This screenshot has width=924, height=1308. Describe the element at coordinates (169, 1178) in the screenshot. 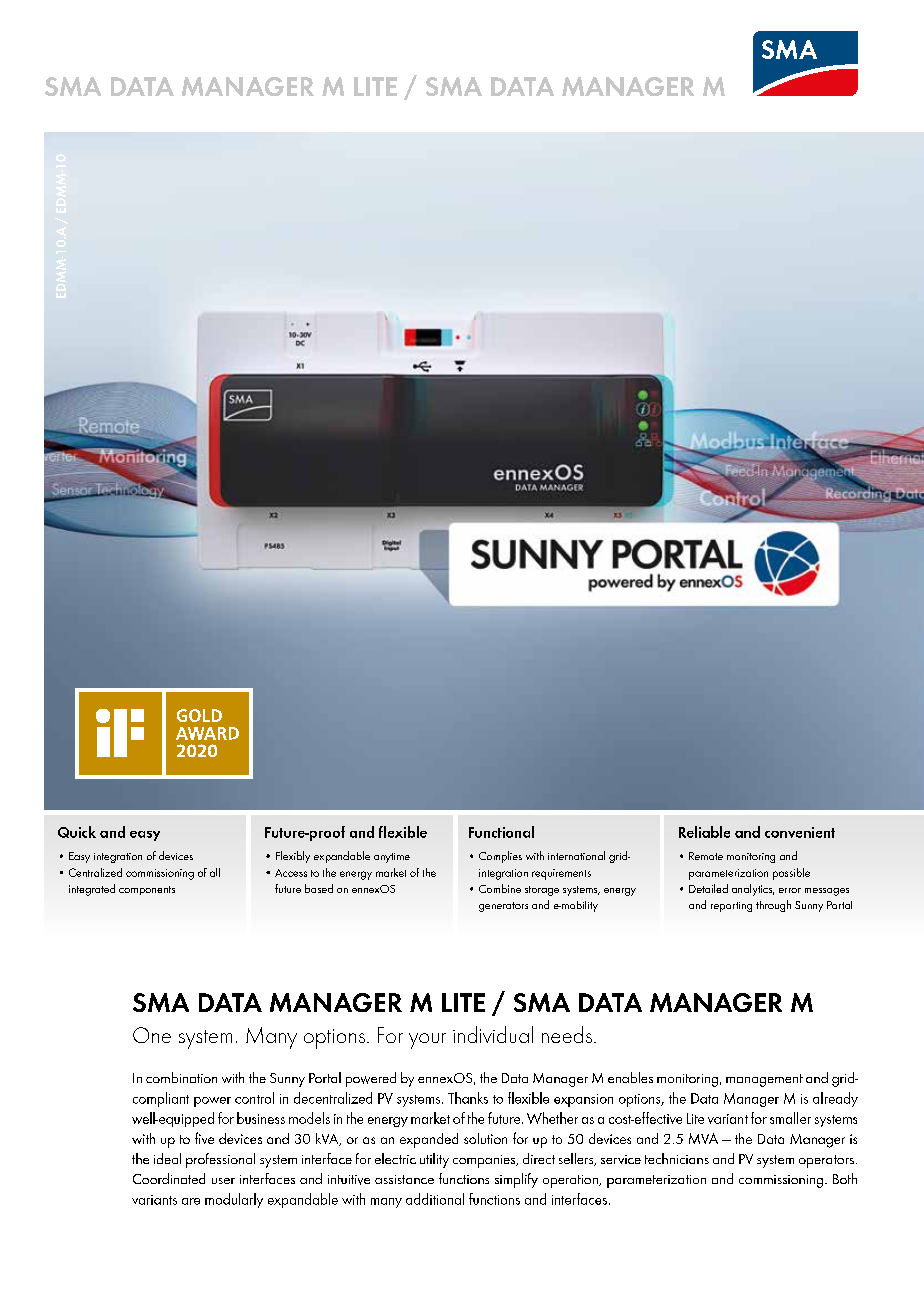

I see `Coordinated` at that location.
